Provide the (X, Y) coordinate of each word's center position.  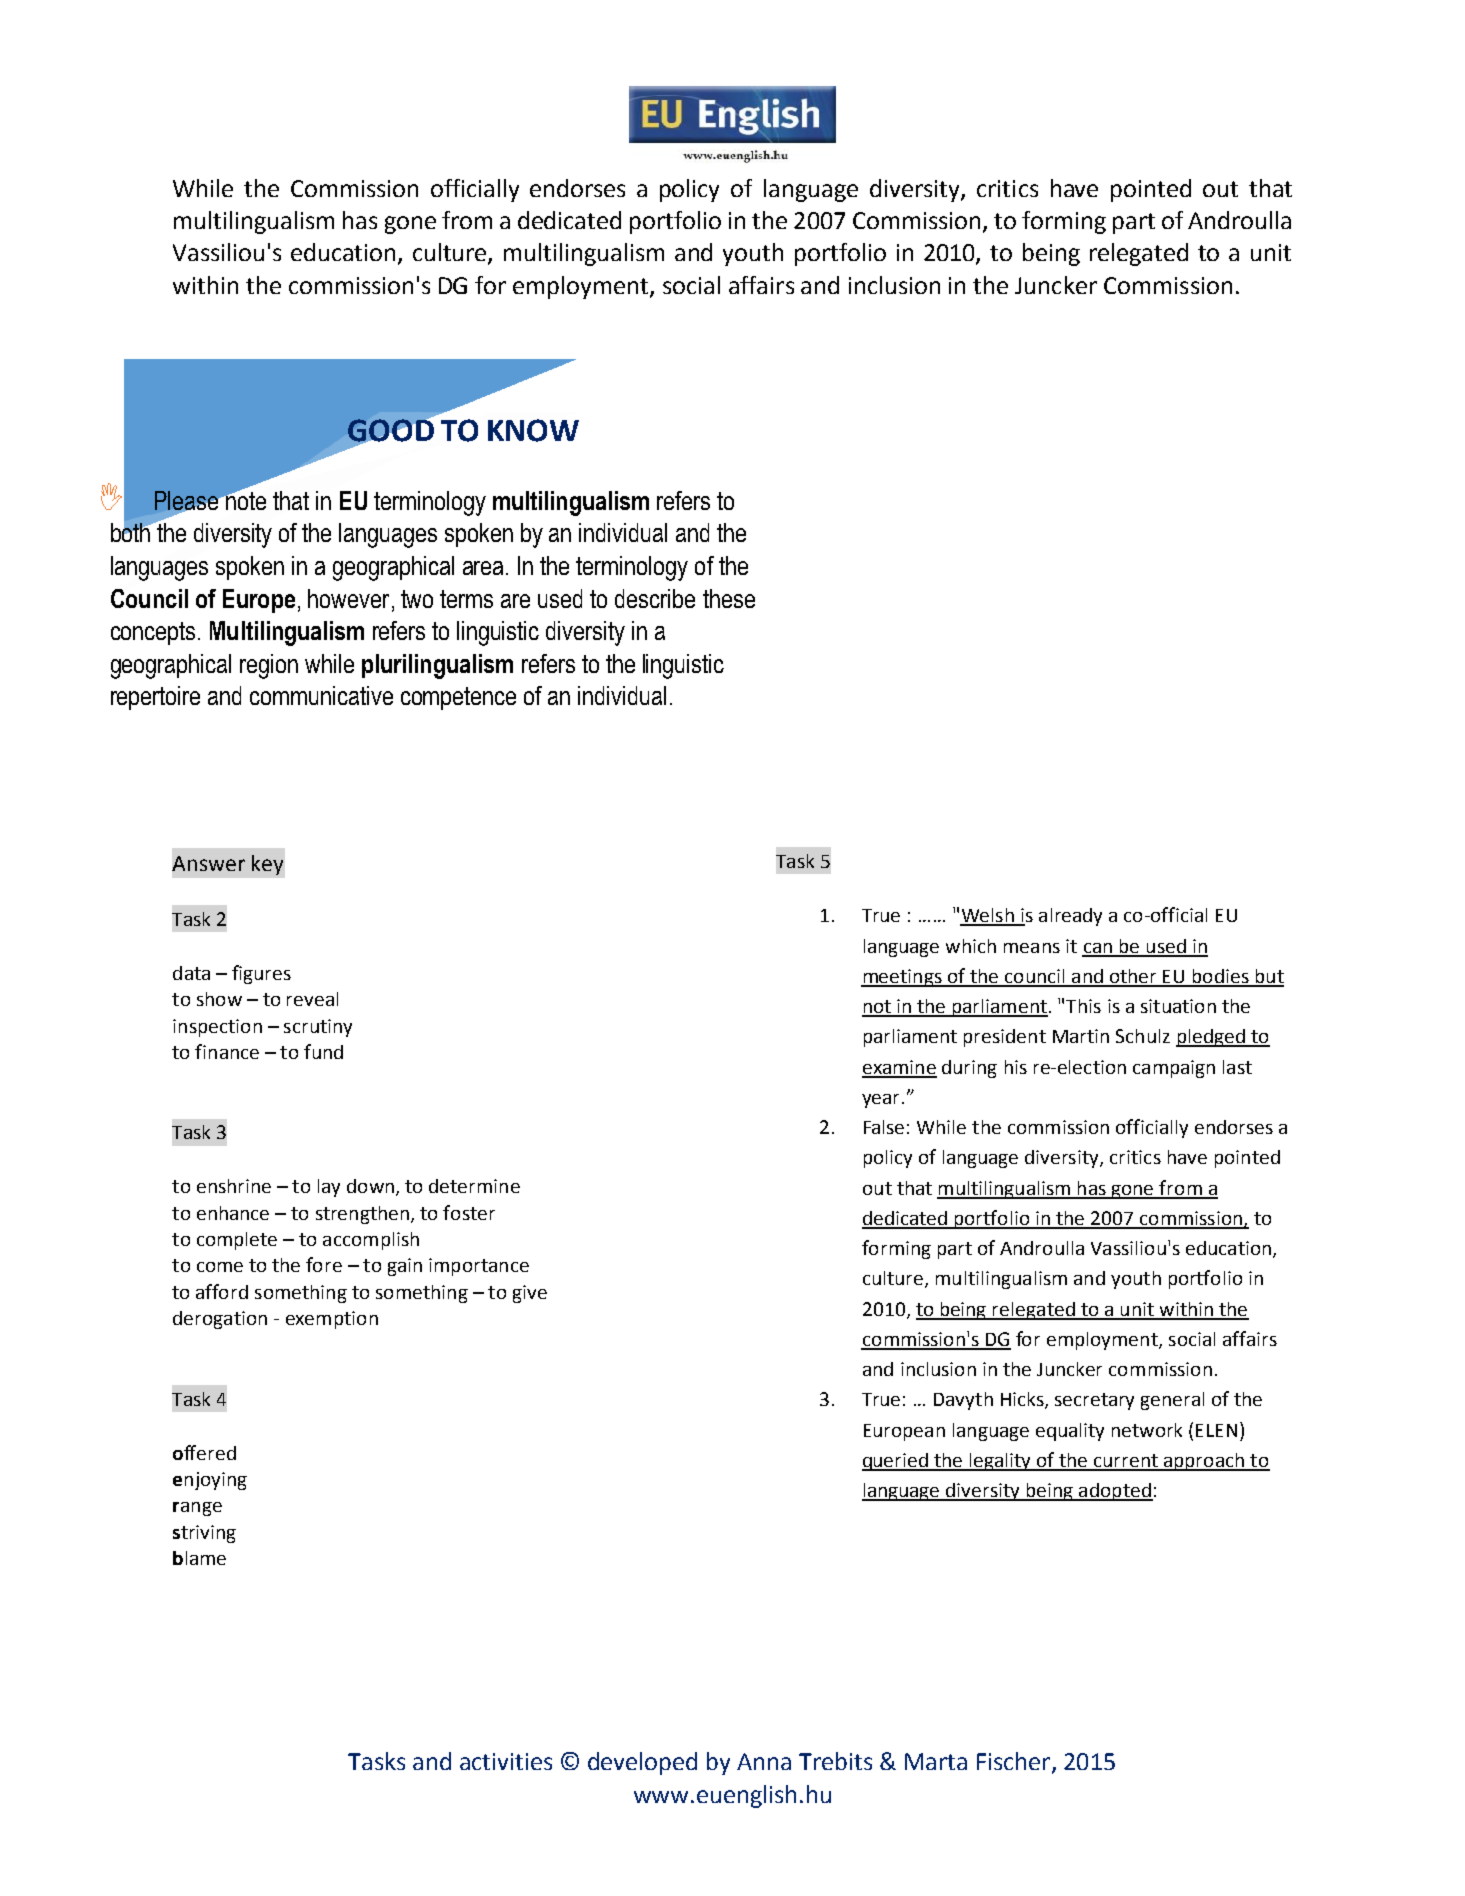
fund (323, 1051)
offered (204, 1452)
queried (896, 1462)
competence (458, 698)
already (1070, 917)
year (880, 1101)
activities (506, 1761)
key (267, 865)
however (348, 598)
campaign (1174, 1069)
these (729, 598)
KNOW (533, 430)
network (1147, 1430)
